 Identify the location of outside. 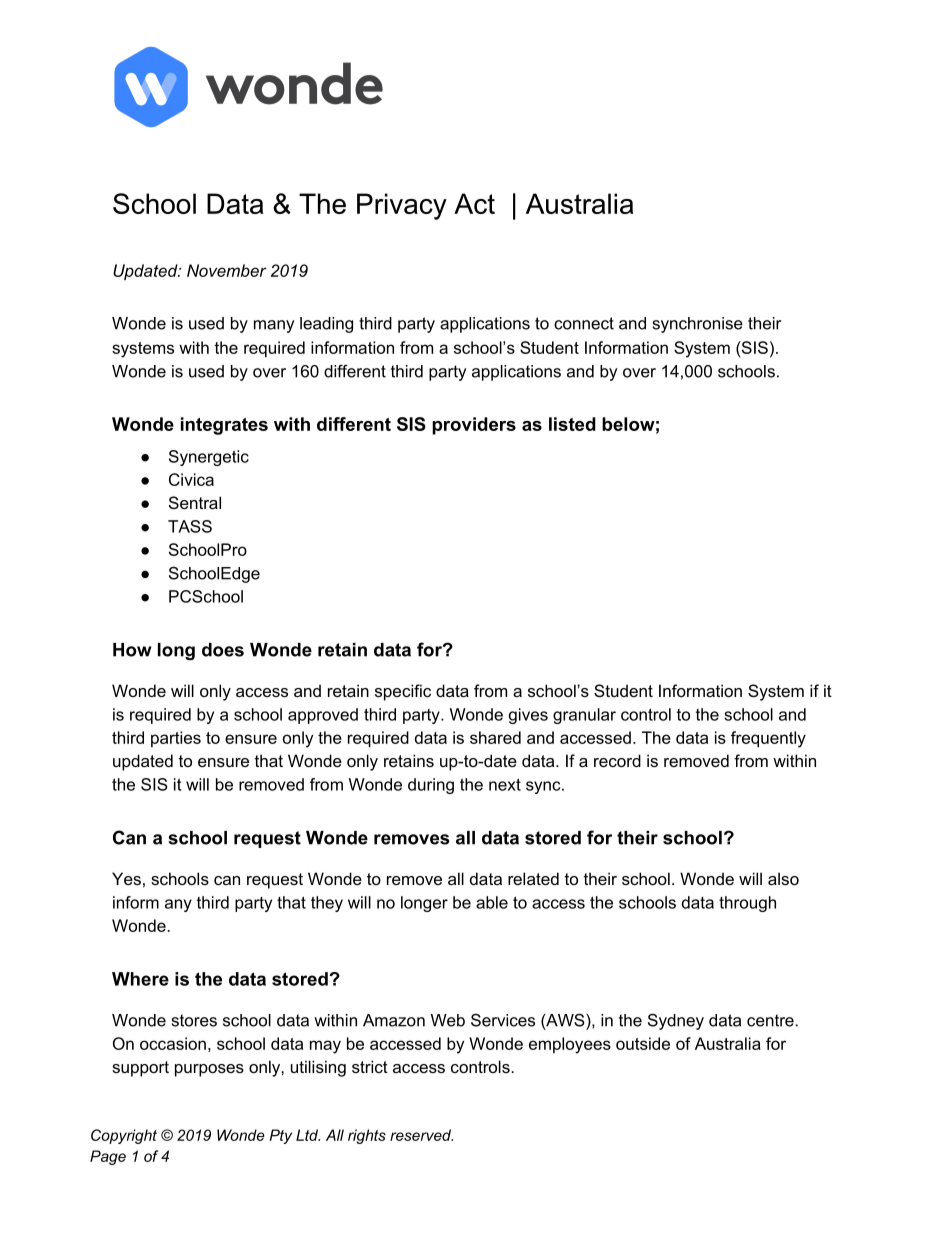
(643, 1043).
